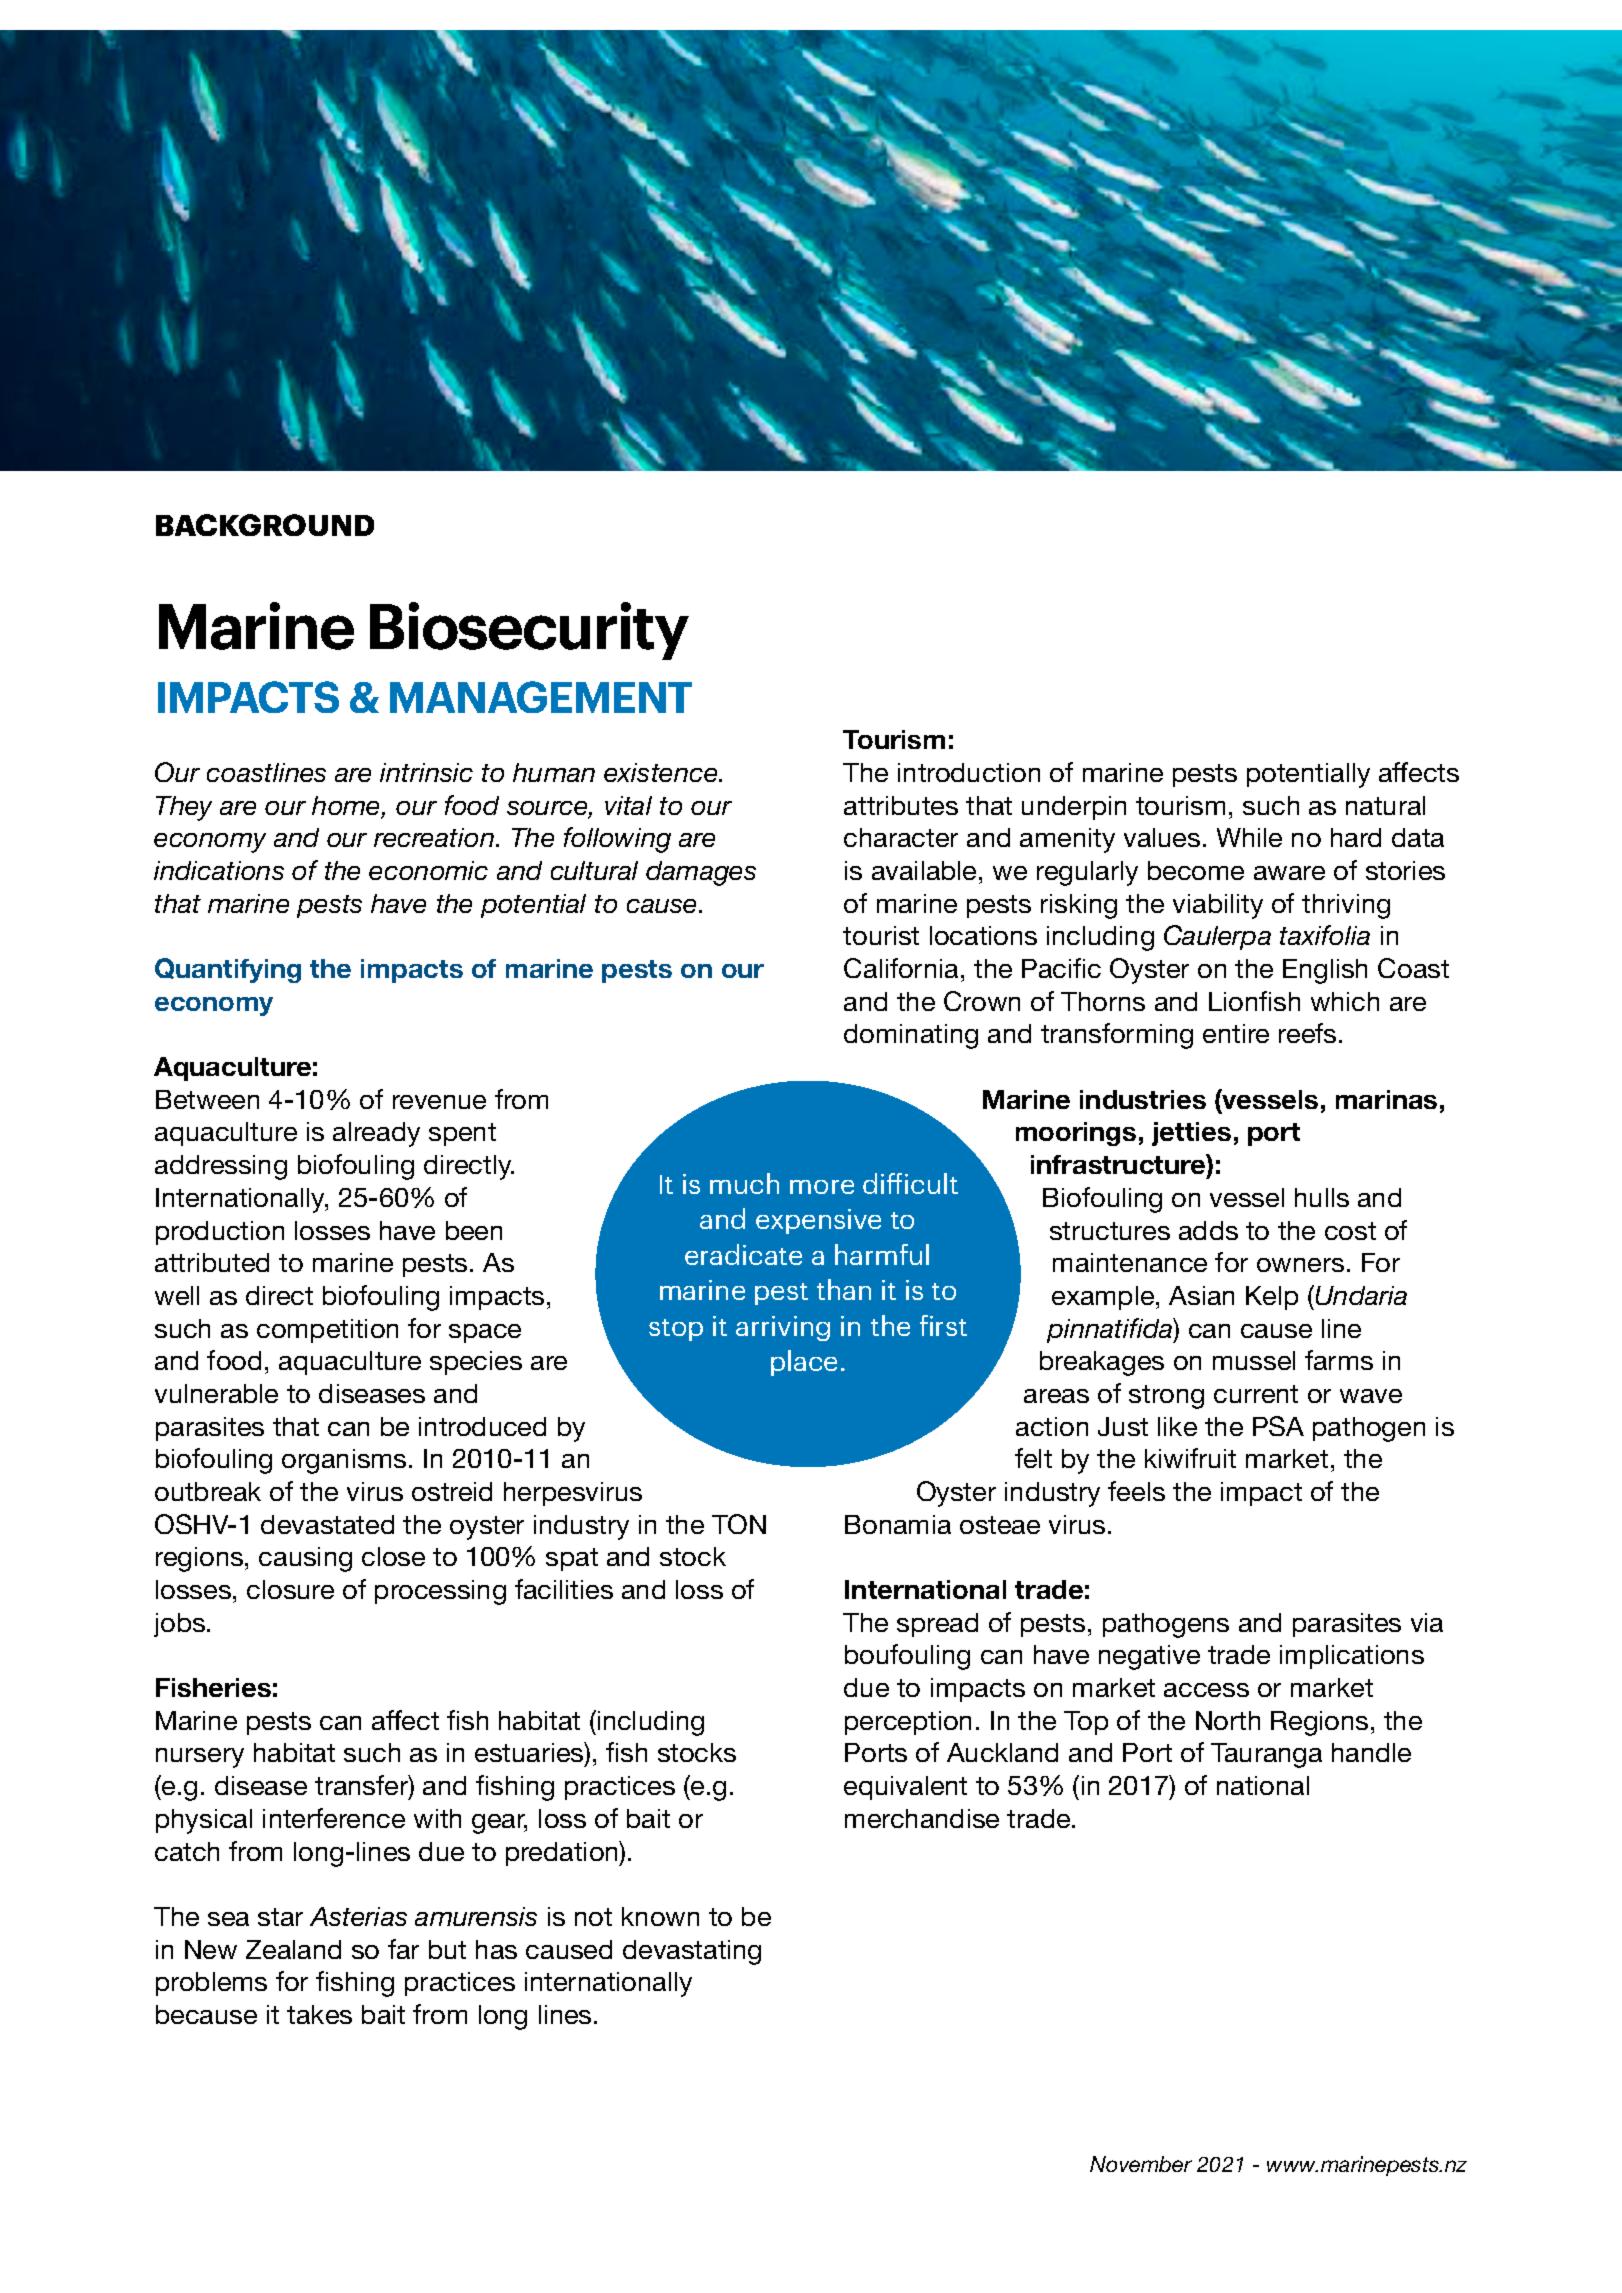  I want to click on arriving, so click(783, 1328).
